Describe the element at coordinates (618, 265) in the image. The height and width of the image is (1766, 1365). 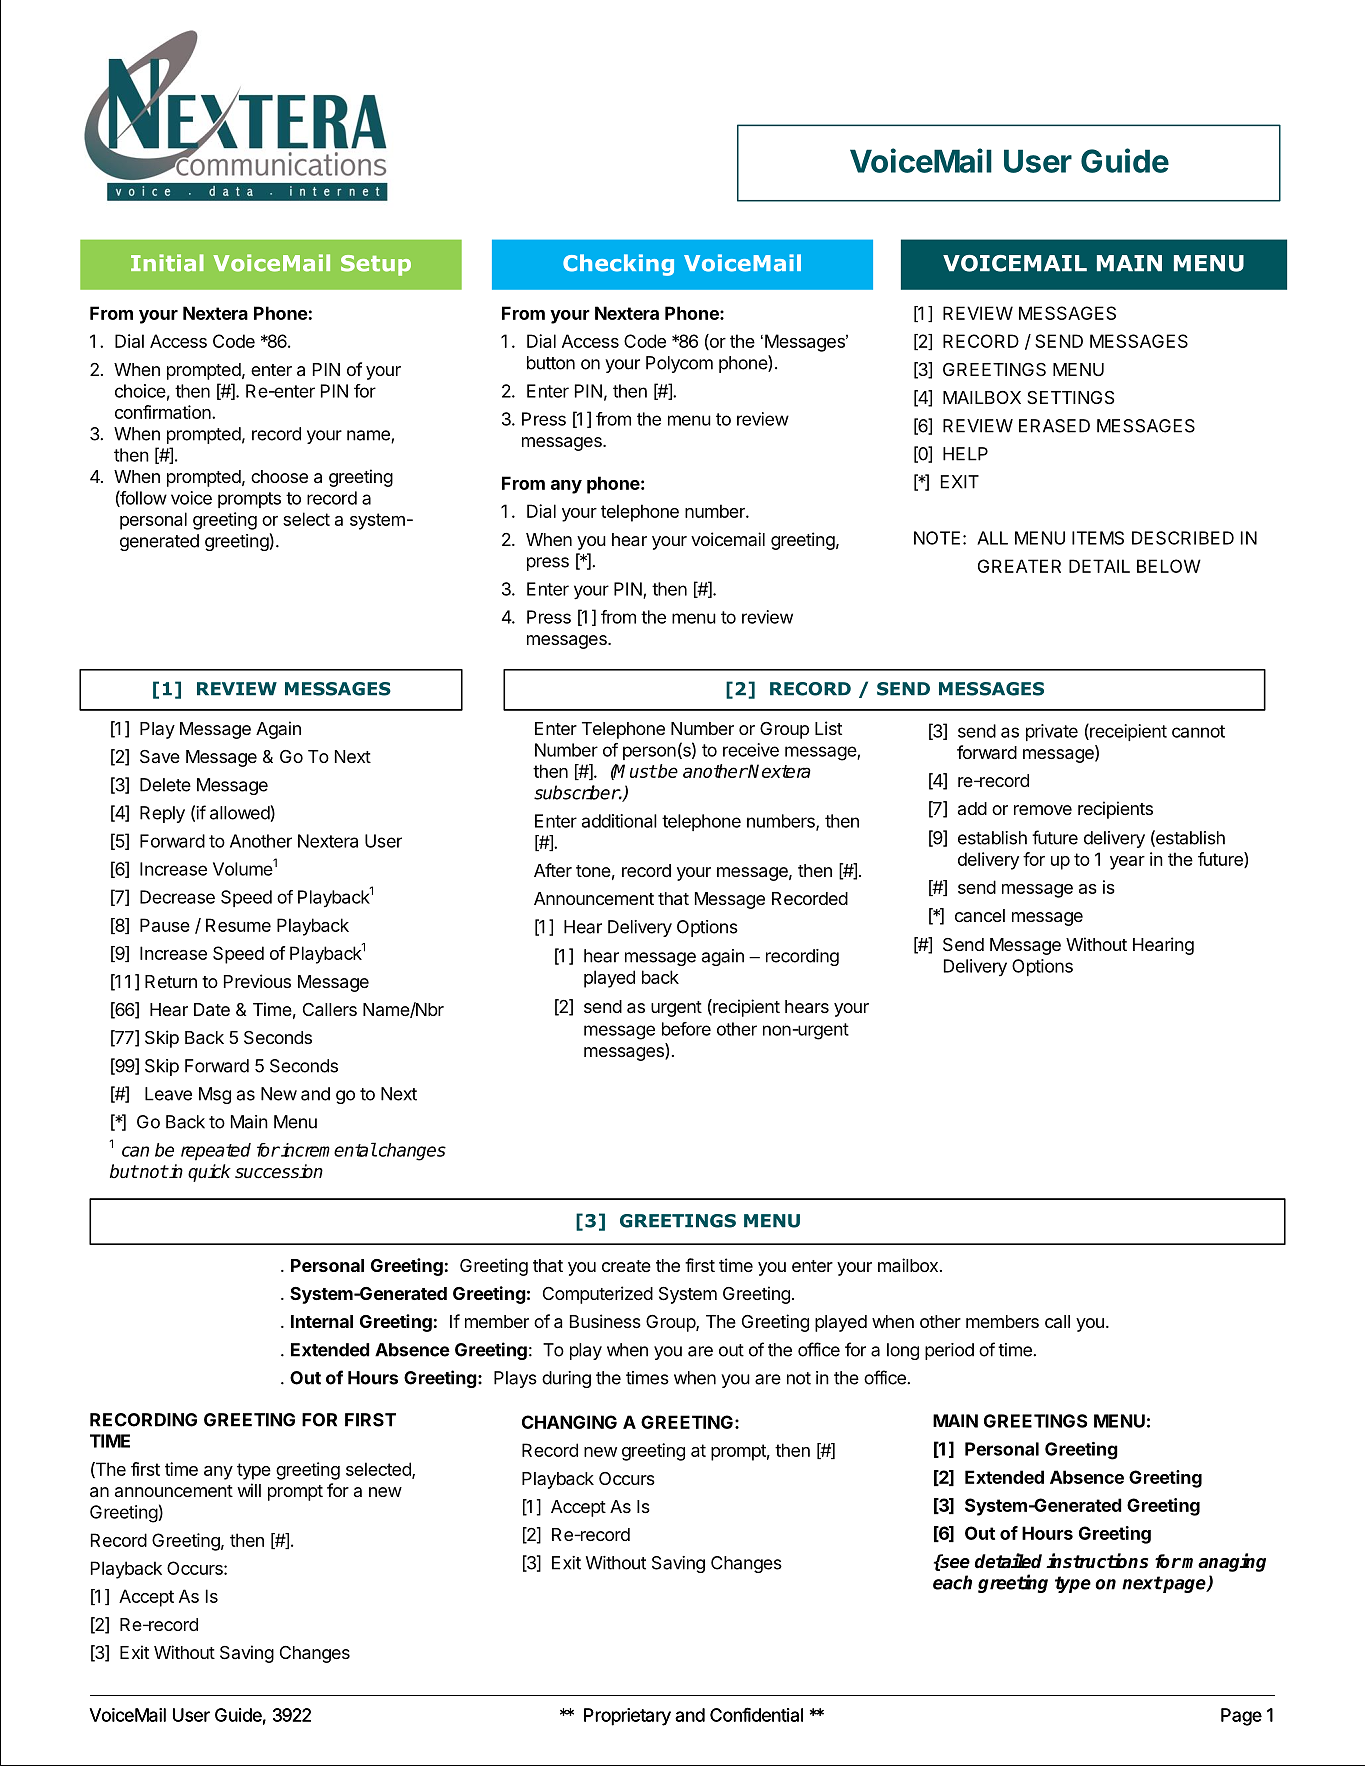
I see `Checking` at that location.
